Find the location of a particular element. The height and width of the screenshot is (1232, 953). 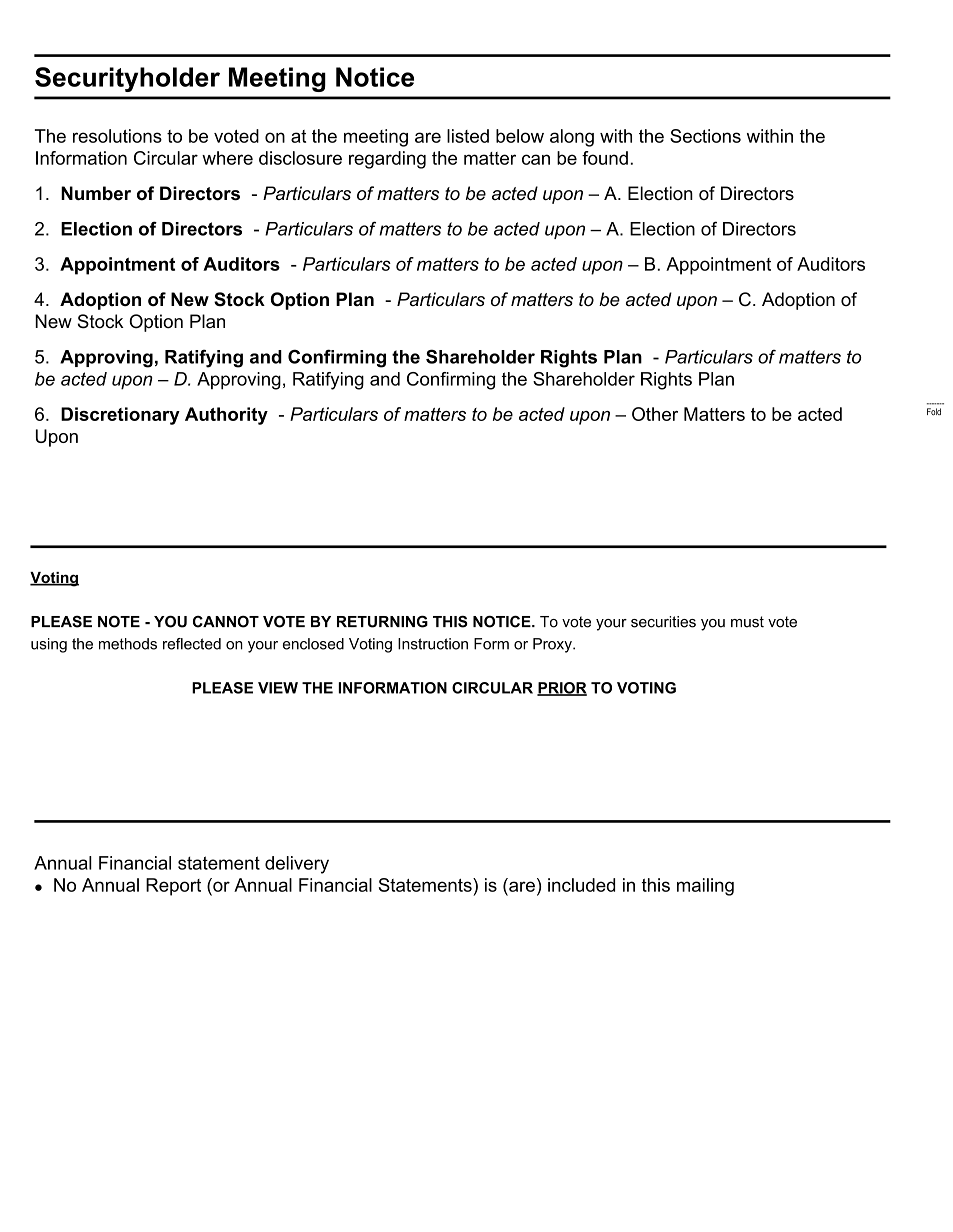

Other is located at coordinates (655, 414).
